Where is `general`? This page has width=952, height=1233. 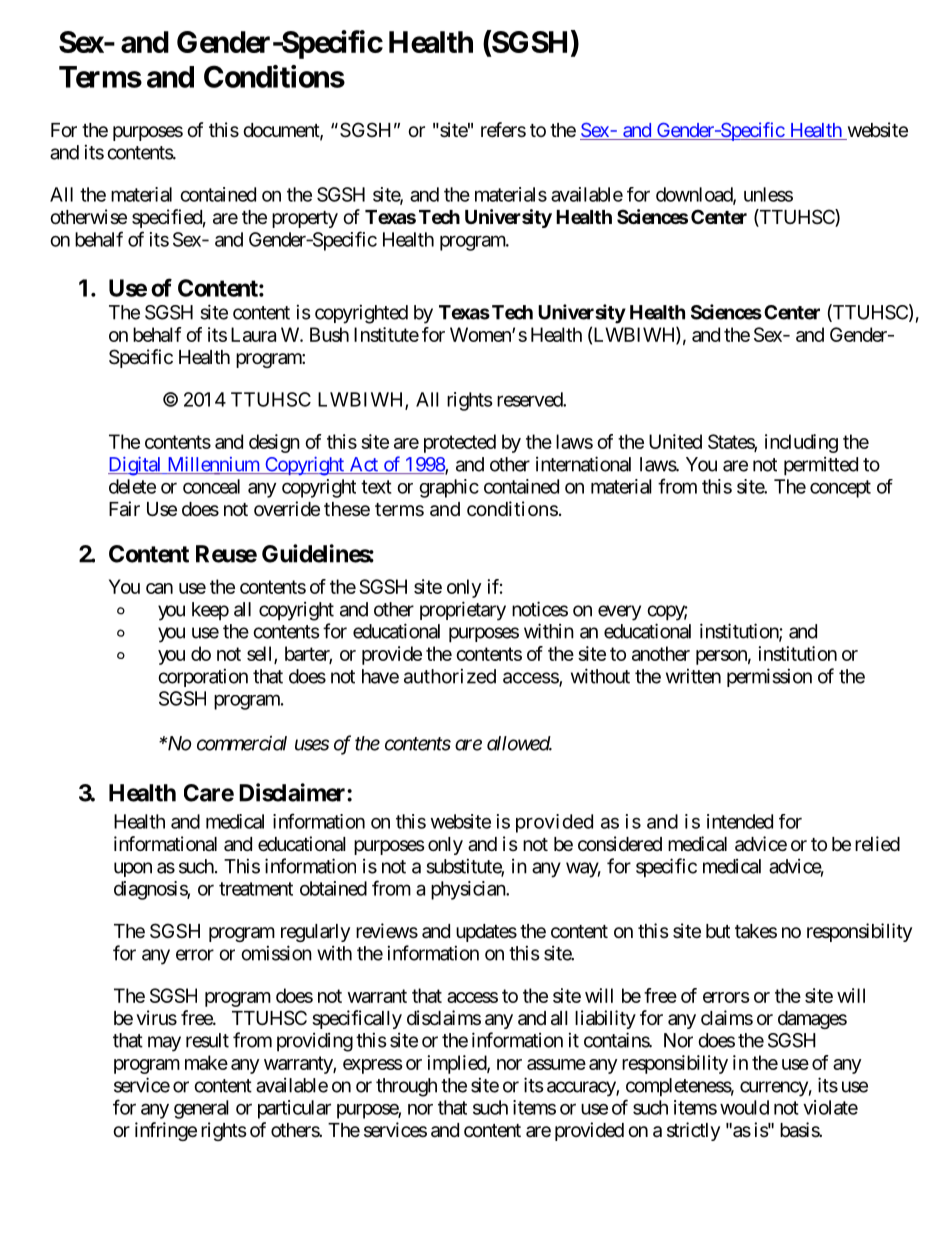 general is located at coordinates (201, 1109).
